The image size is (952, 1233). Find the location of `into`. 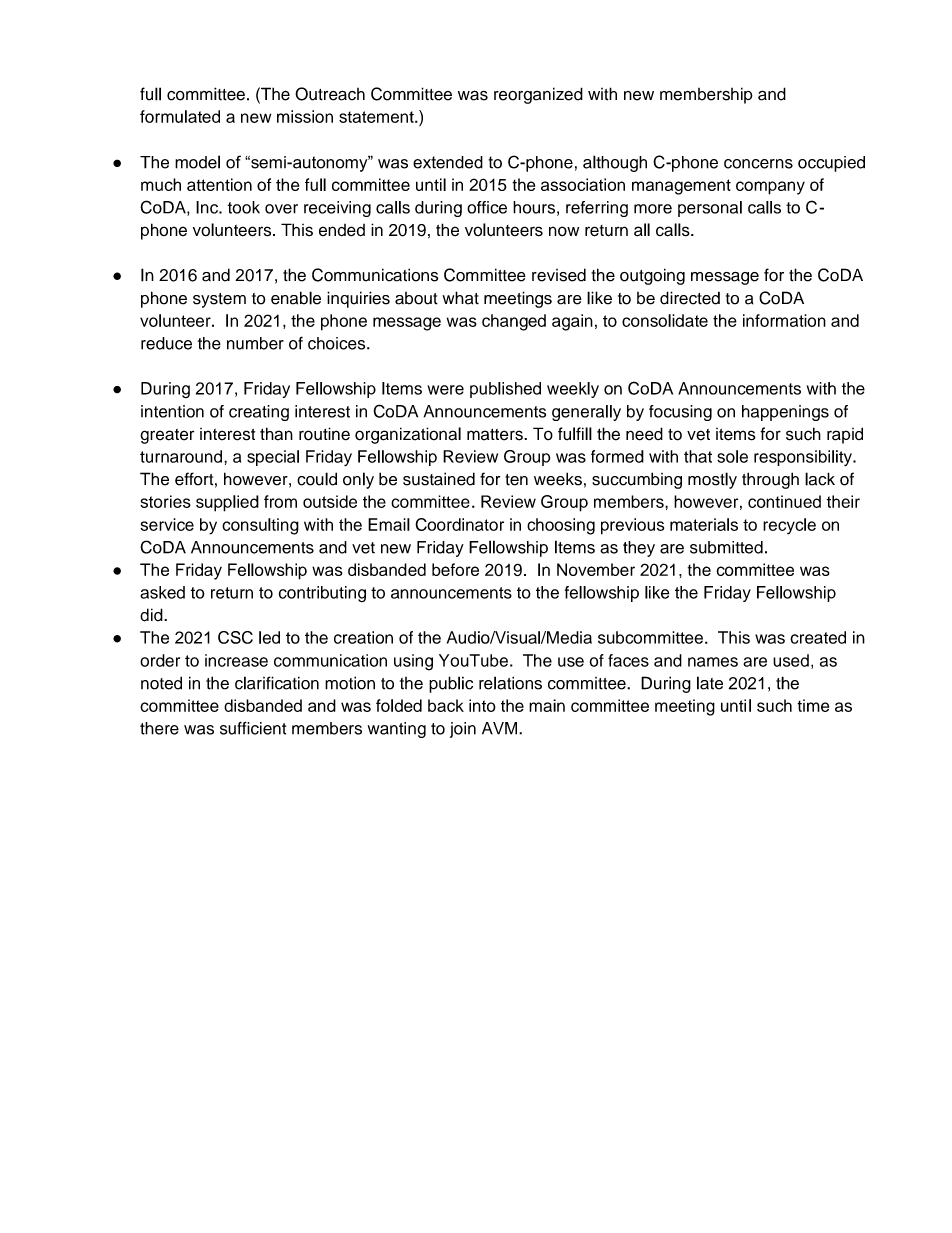

into is located at coordinates (482, 705).
